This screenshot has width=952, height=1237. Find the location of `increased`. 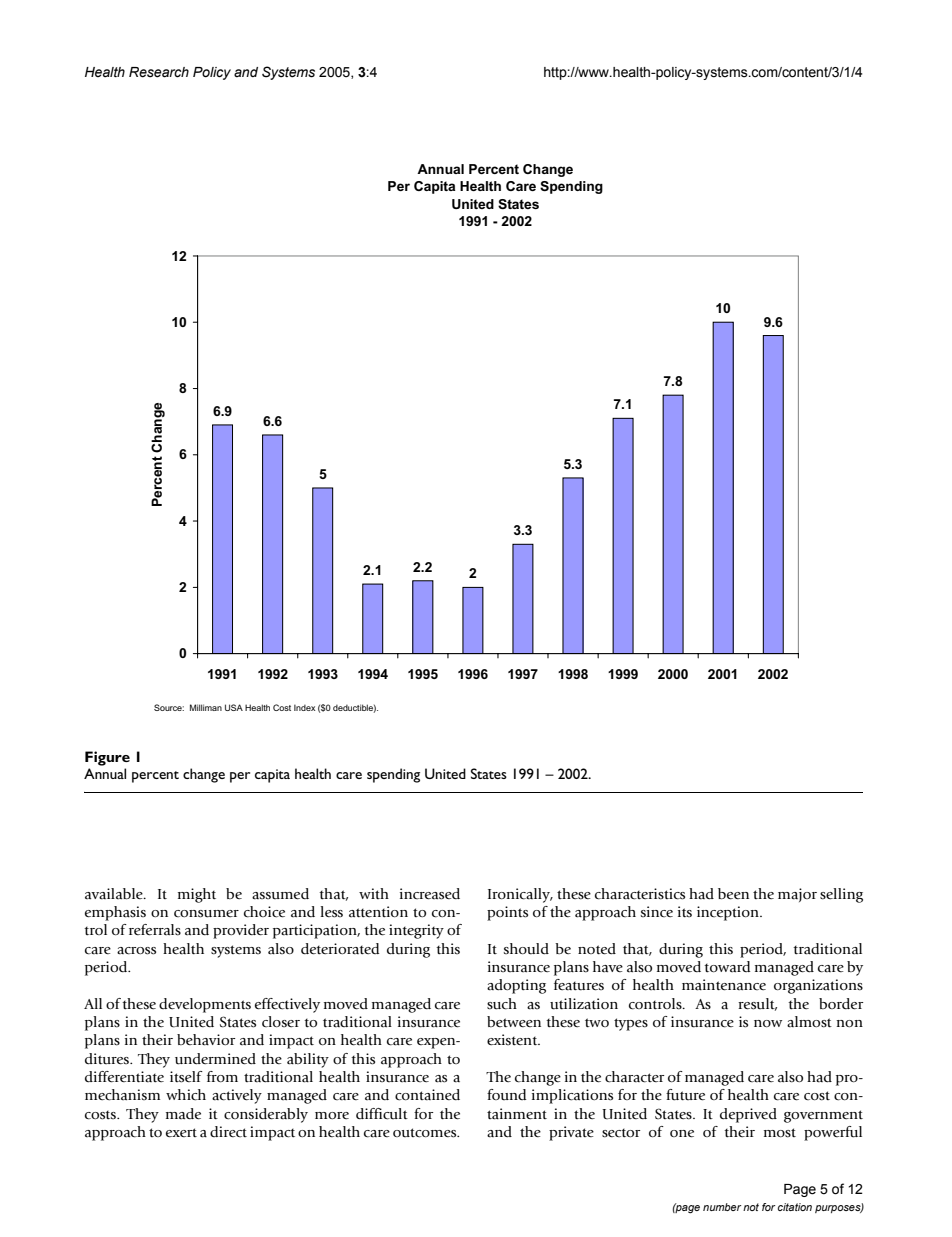

increased is located at coordinates (430, 894).
